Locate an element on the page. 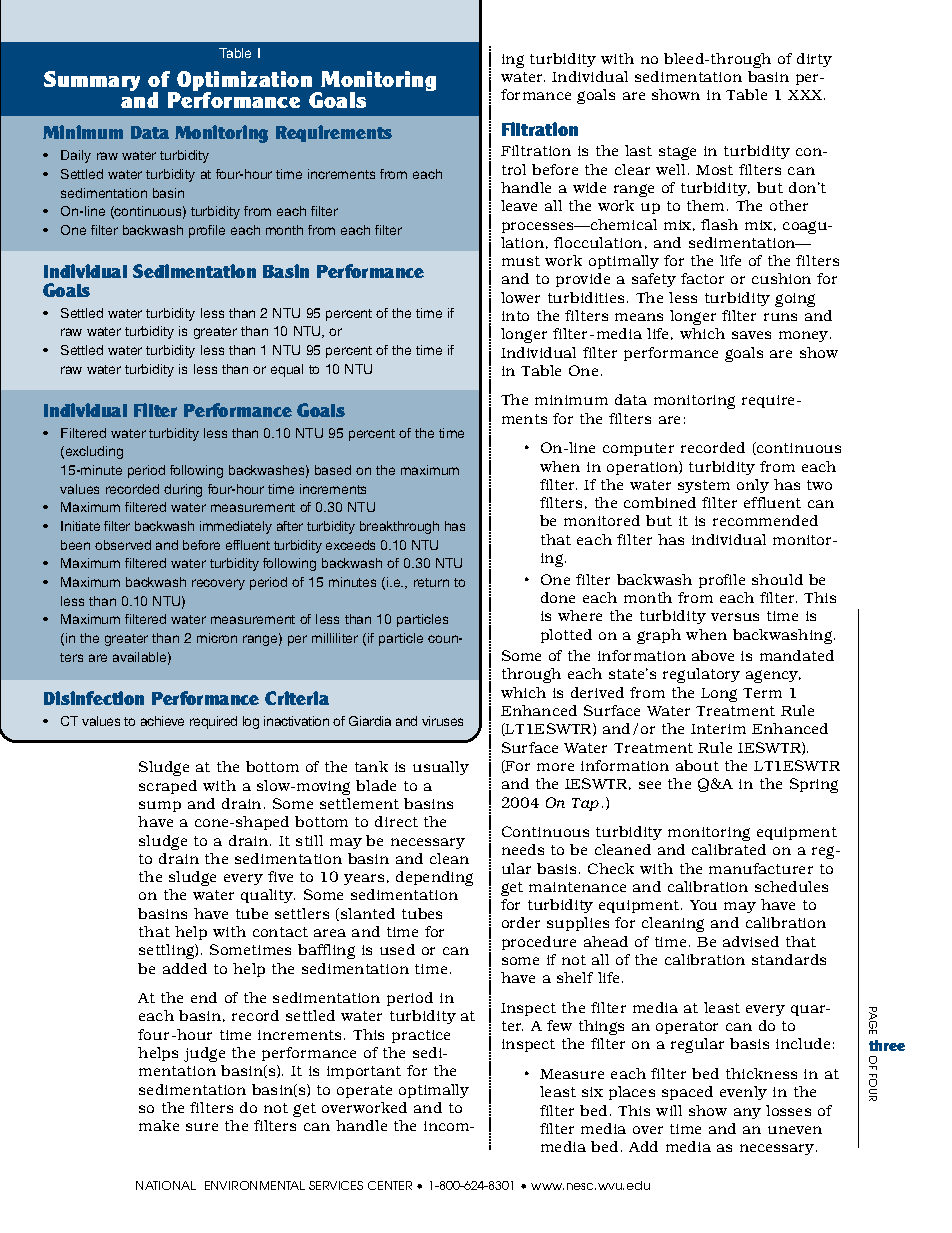  scraped is located at coordinates (168, 787).
